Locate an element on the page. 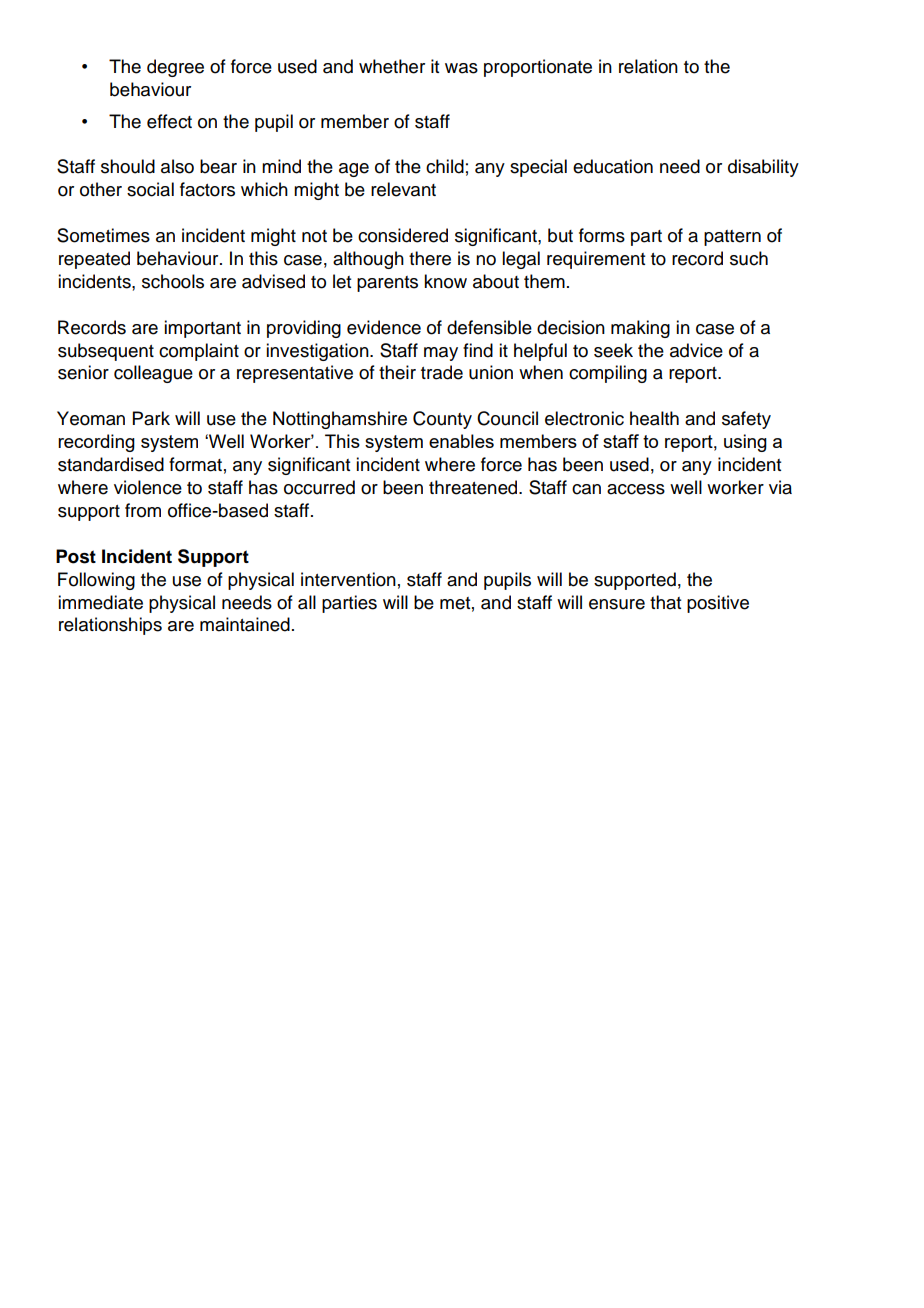 Image resolution: width=924 pixels, height=1308 pixels. positive is located at coordinates (718, 604).
